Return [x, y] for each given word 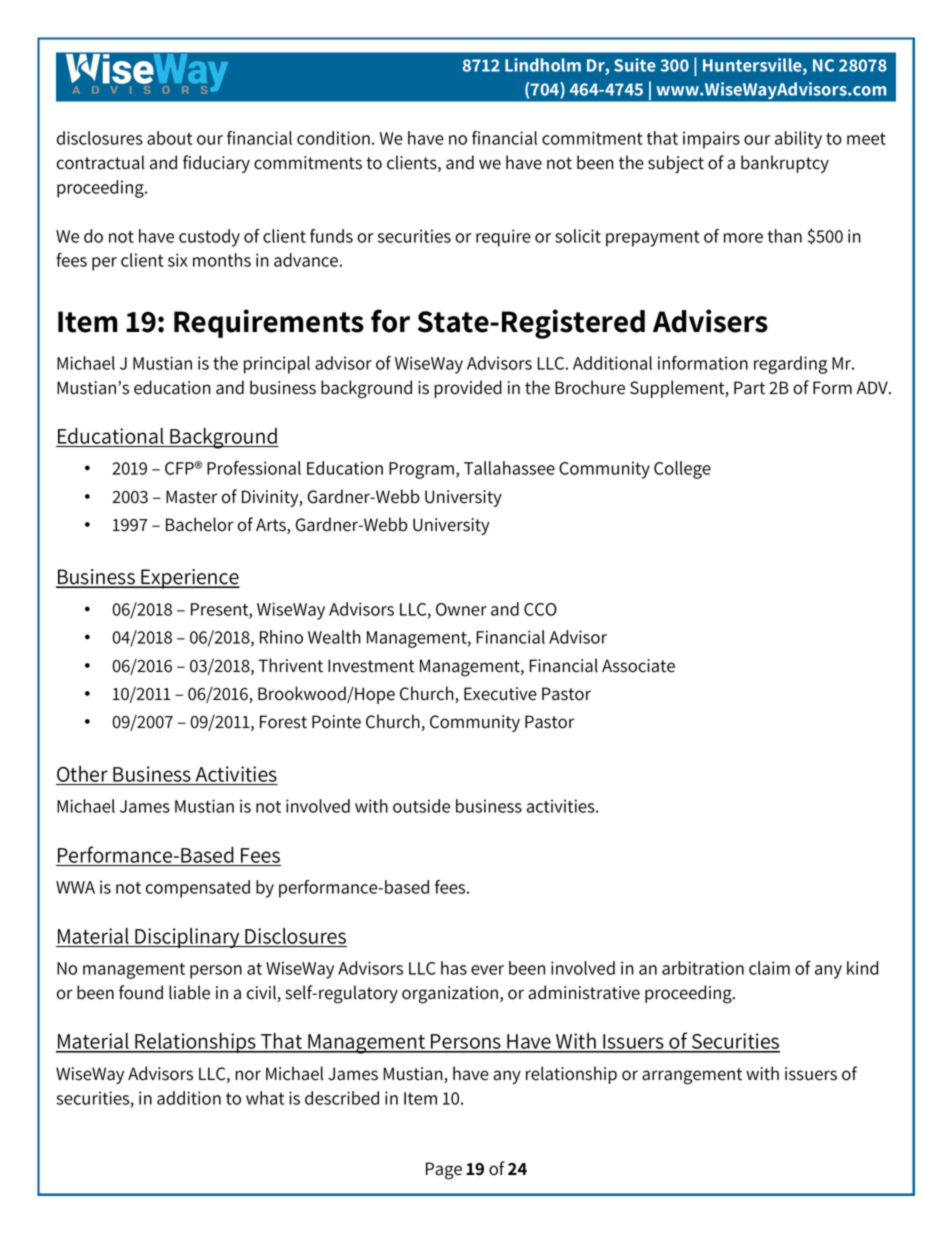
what [265, 1098]
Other [82, 774]
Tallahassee [509, 468]
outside [421, 806]
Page [444, 1171]
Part [749, 388]
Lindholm [543, 65]
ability [798, 140]
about [169, 138]
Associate [638, 666]
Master [191, 497]
